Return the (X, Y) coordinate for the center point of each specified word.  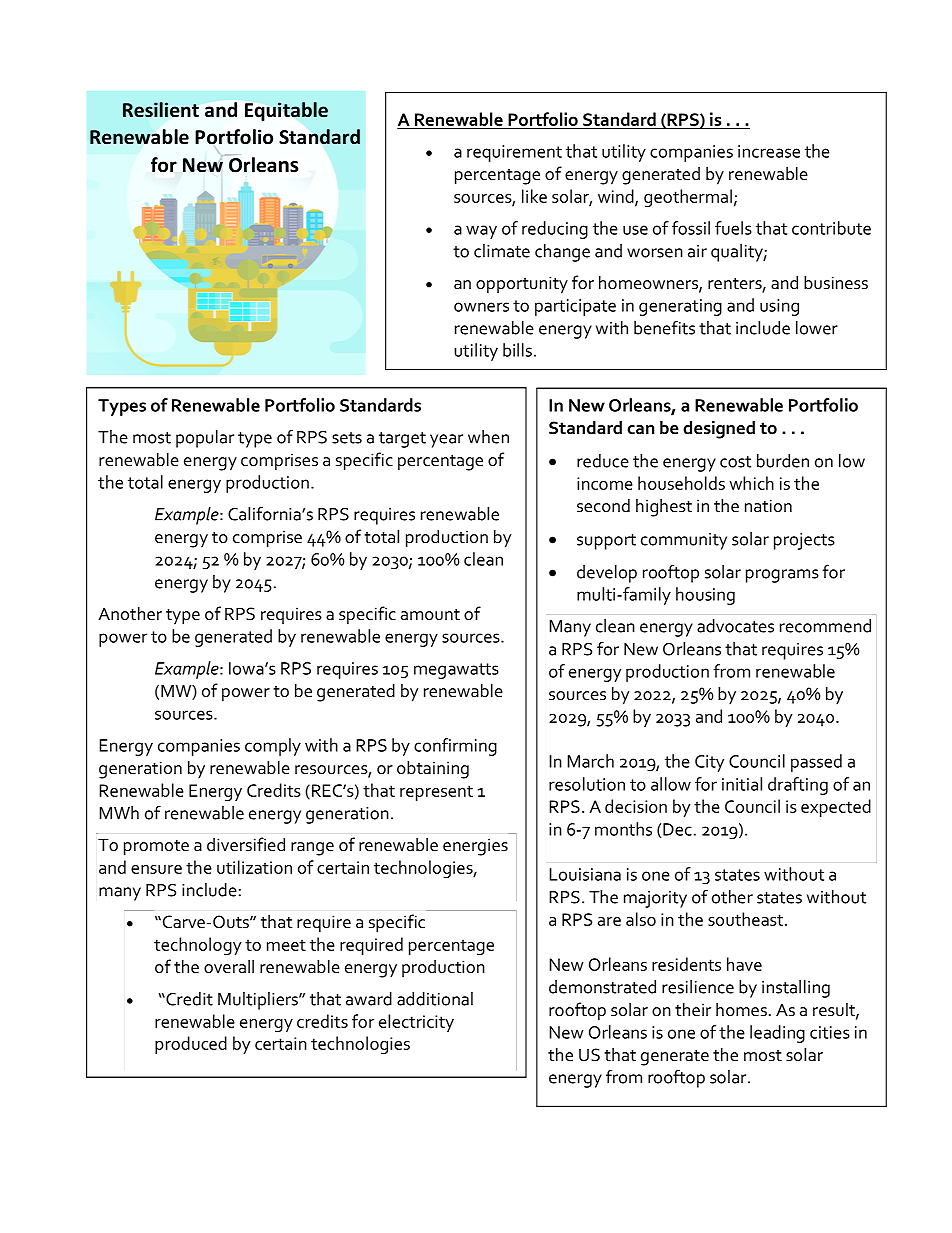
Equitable (286, 111)
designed (719, 429)
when (488, 437)
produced (191, 1045)
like (534, 196)
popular (205, 439)
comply (273, 747)
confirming (455, 747)
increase (769, 151)
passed (816, 763)
